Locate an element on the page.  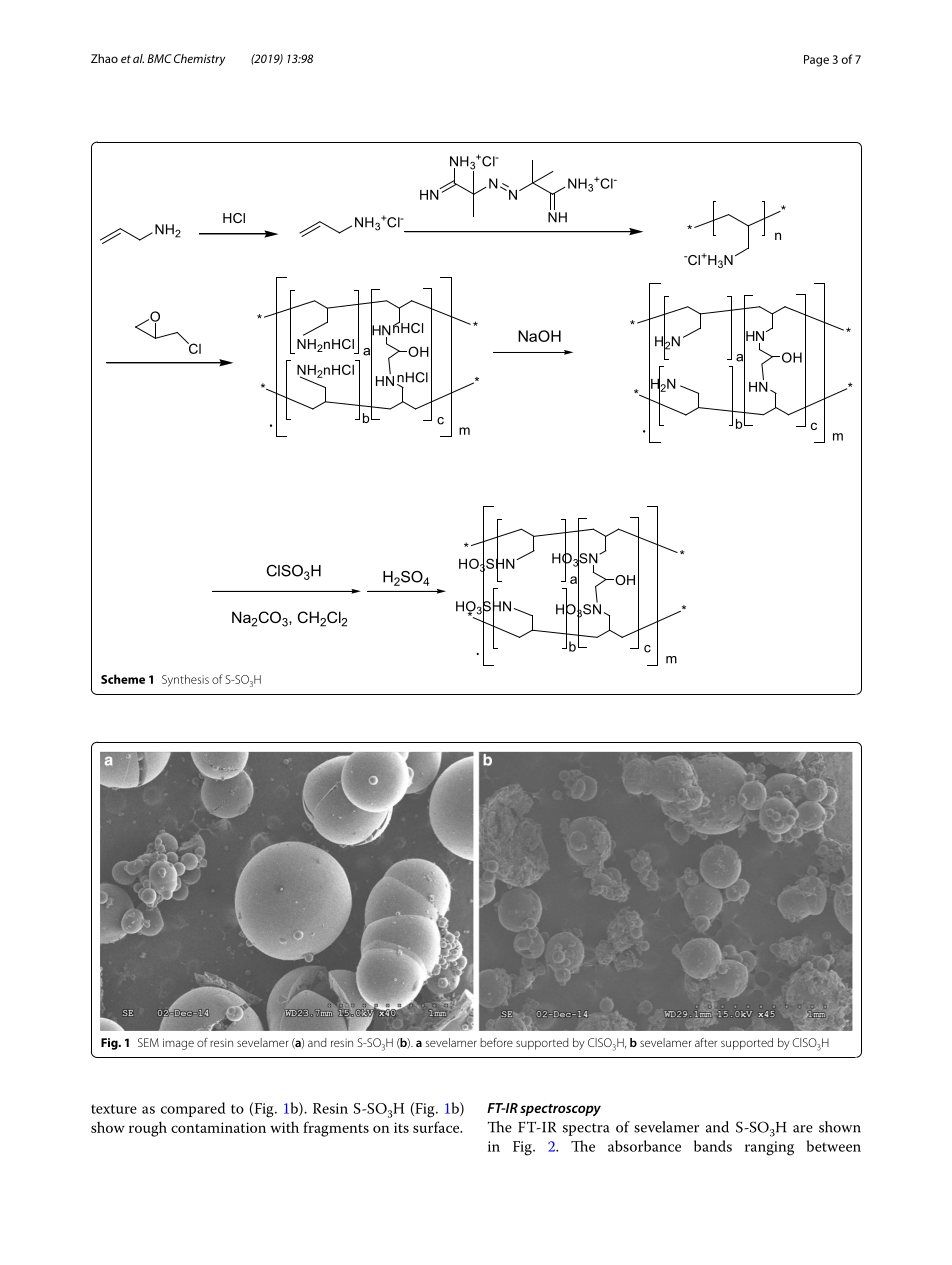
after is located at coordinates (706, 1042).
